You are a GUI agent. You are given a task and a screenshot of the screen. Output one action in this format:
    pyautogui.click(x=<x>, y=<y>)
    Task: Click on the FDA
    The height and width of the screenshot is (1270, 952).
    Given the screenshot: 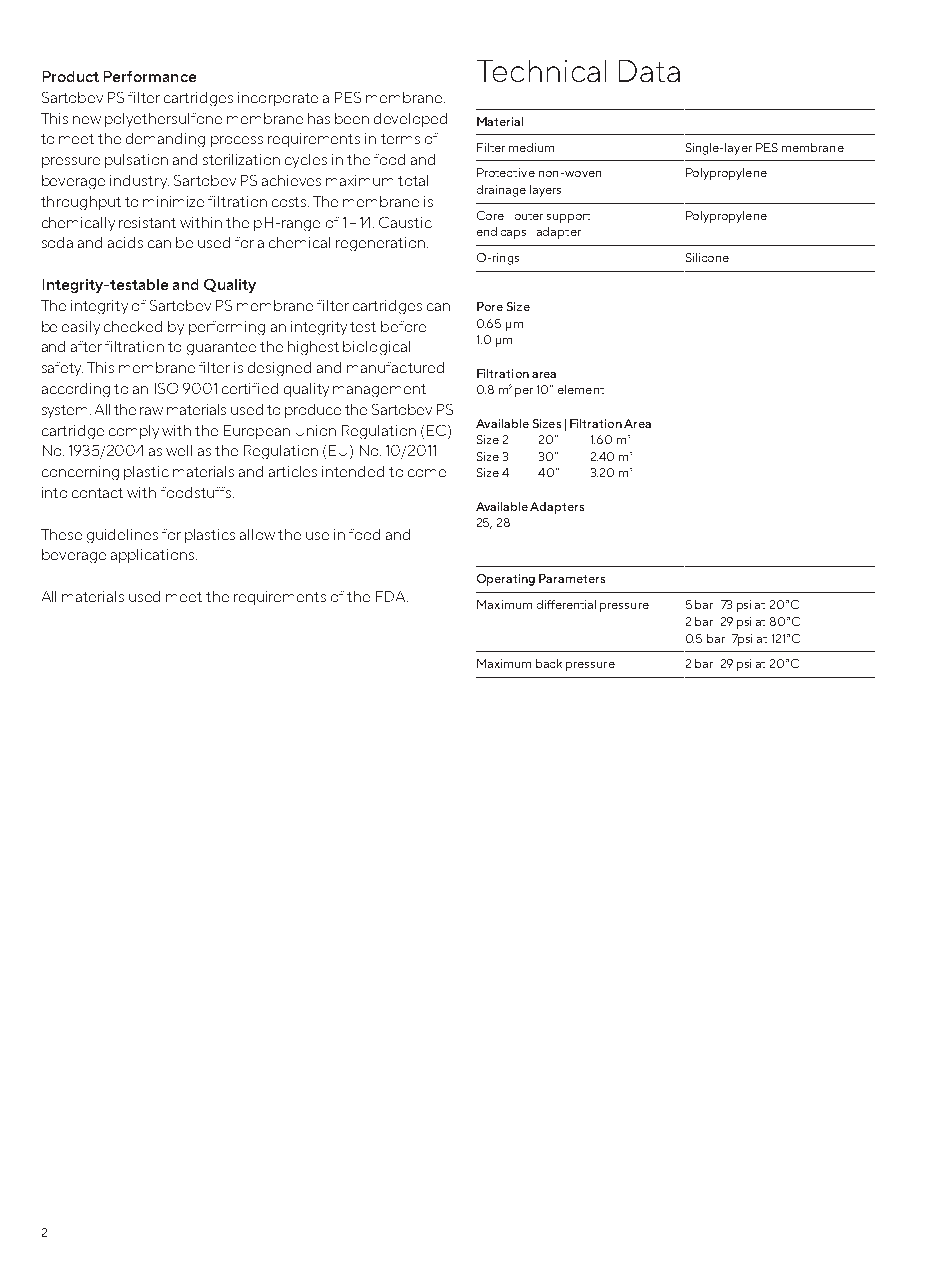 What is the action you would take?
    pyautogui.click(x=392, y=596)
